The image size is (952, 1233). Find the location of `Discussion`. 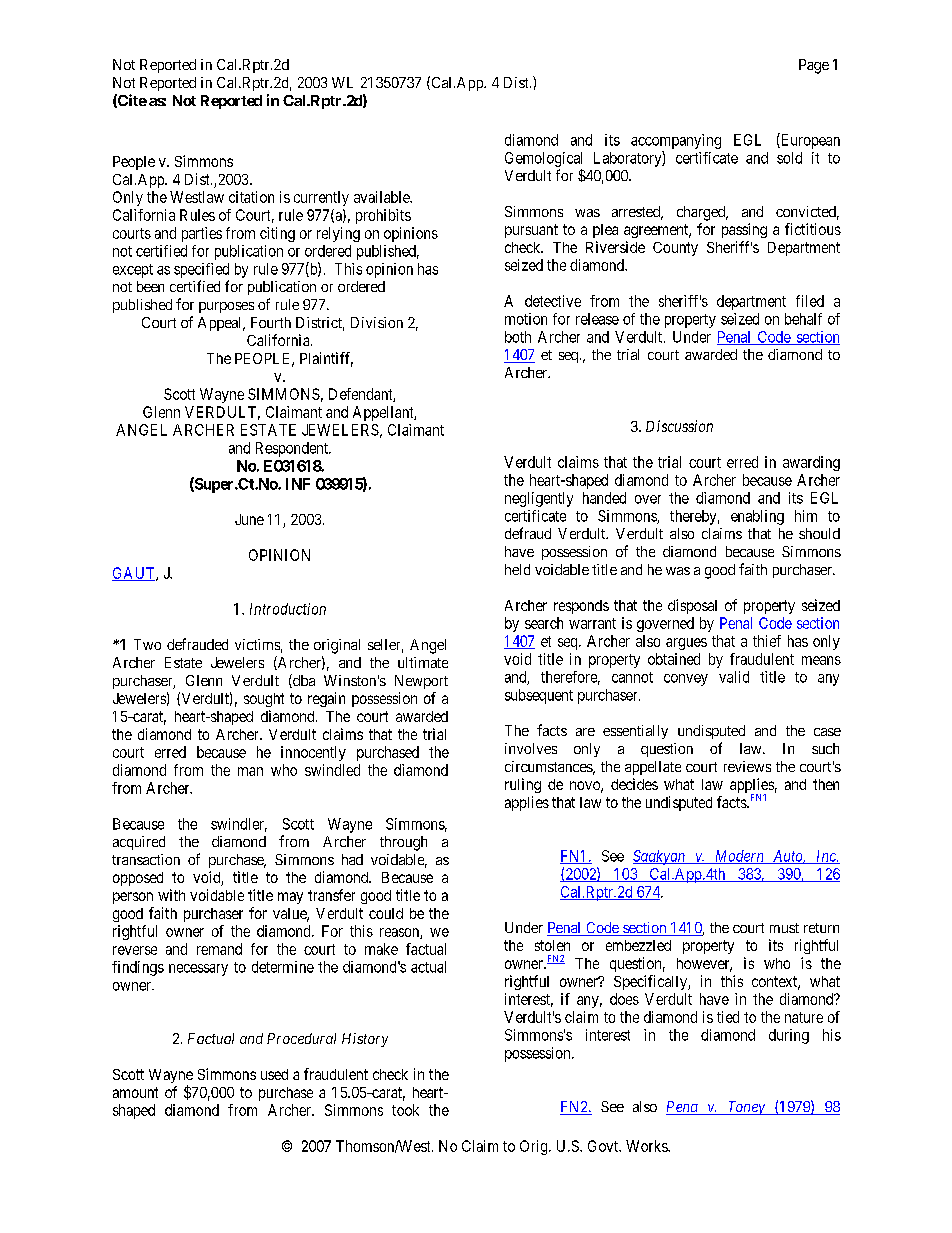

Discussion is located at coordinates (679, 426).
